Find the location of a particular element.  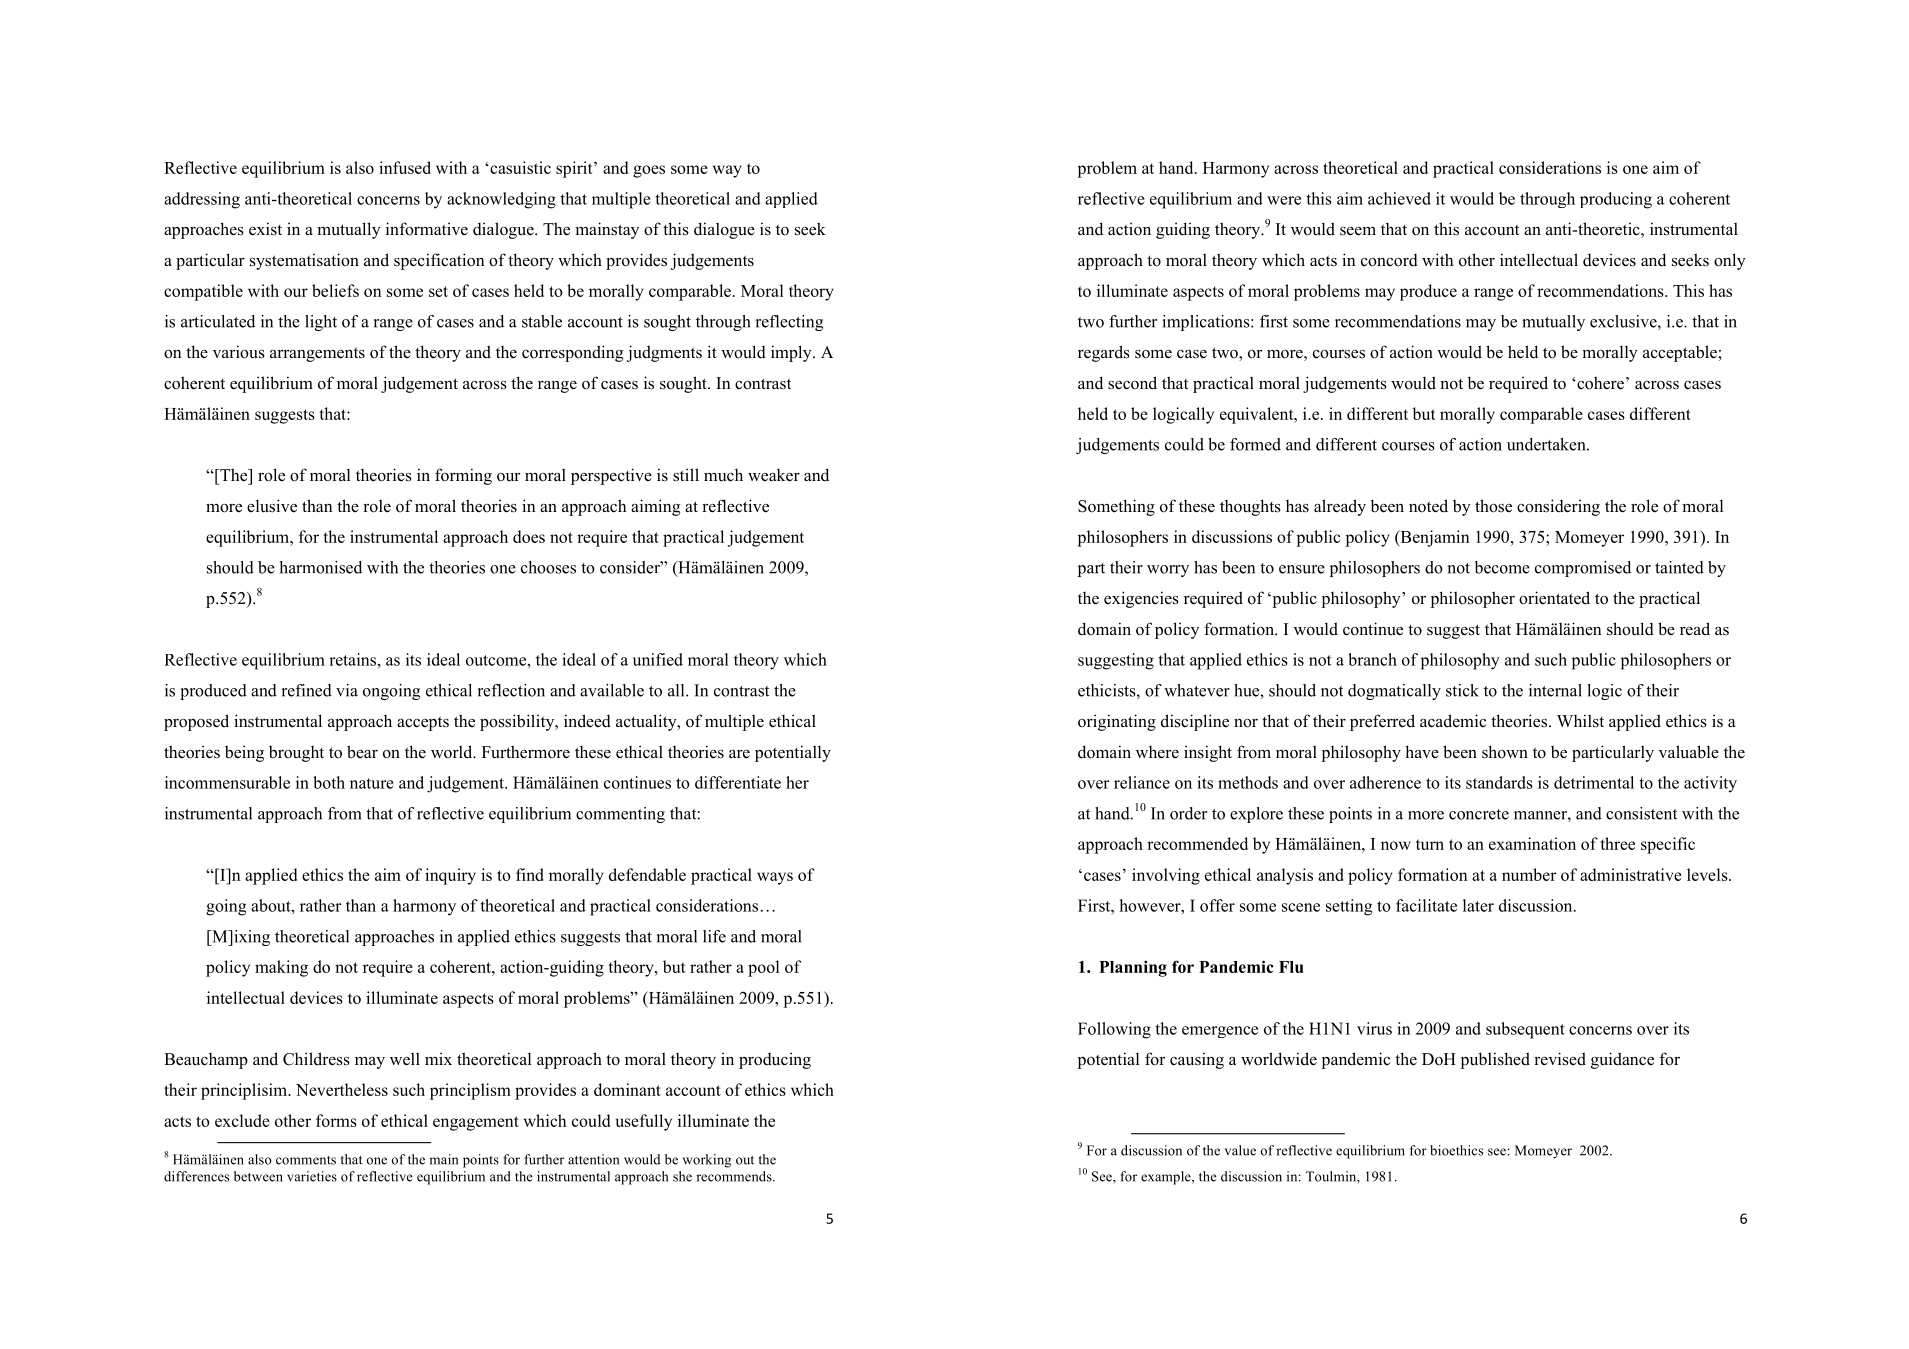

forming is located at coordinates (463, 476).
